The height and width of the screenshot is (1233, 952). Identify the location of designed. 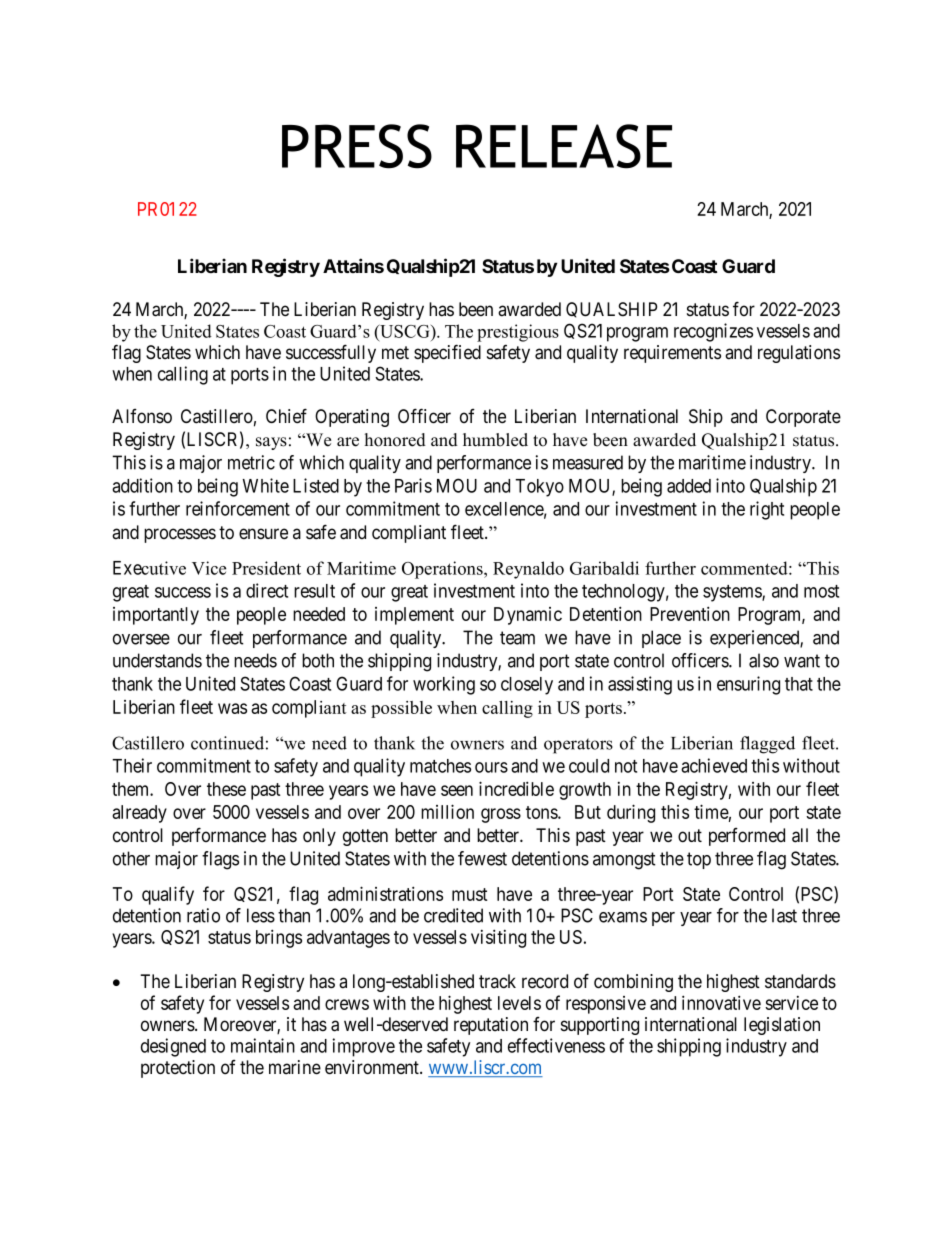
(173, 1047).
